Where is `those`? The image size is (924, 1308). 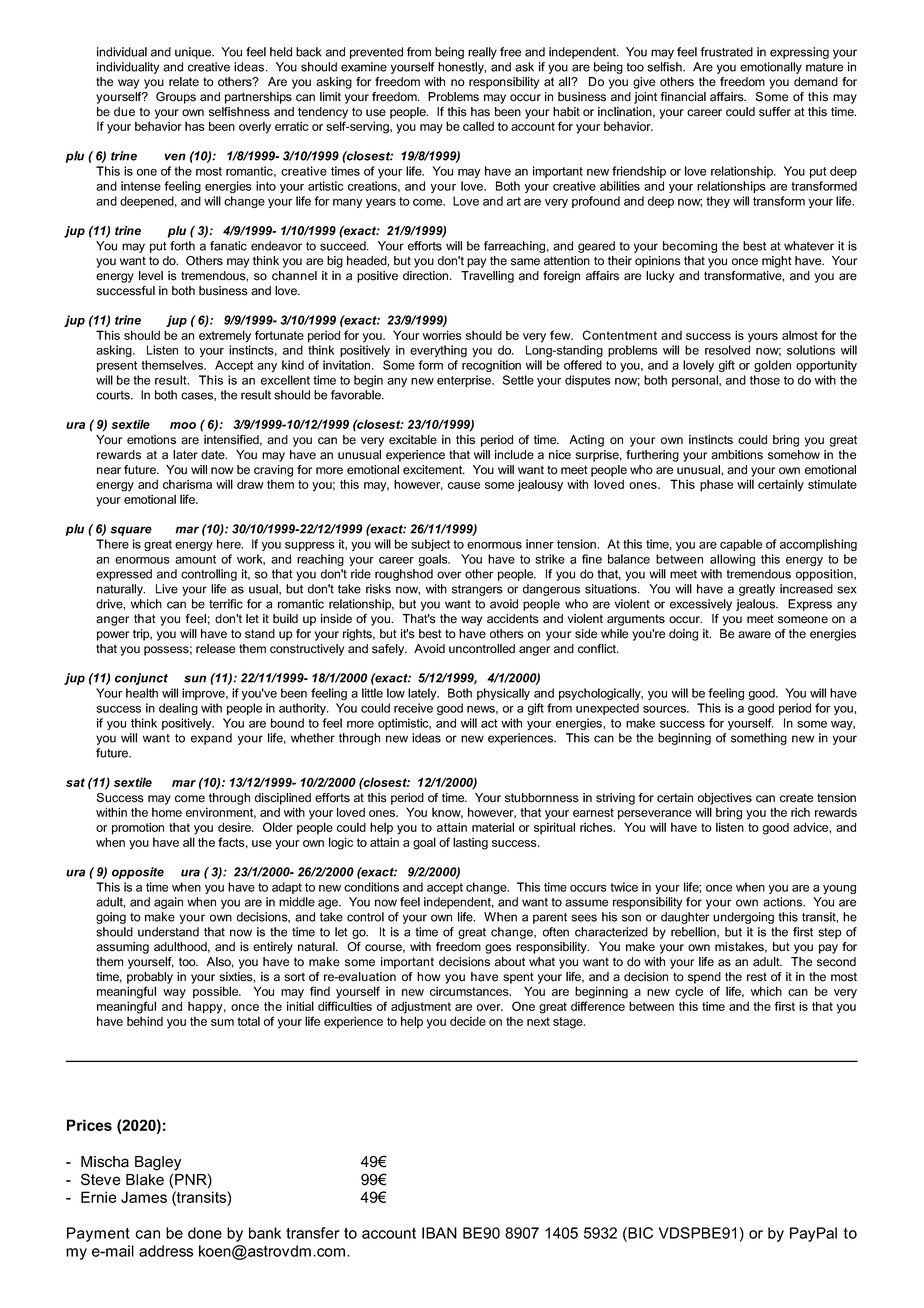
those is located at coordinates (765, 380).
